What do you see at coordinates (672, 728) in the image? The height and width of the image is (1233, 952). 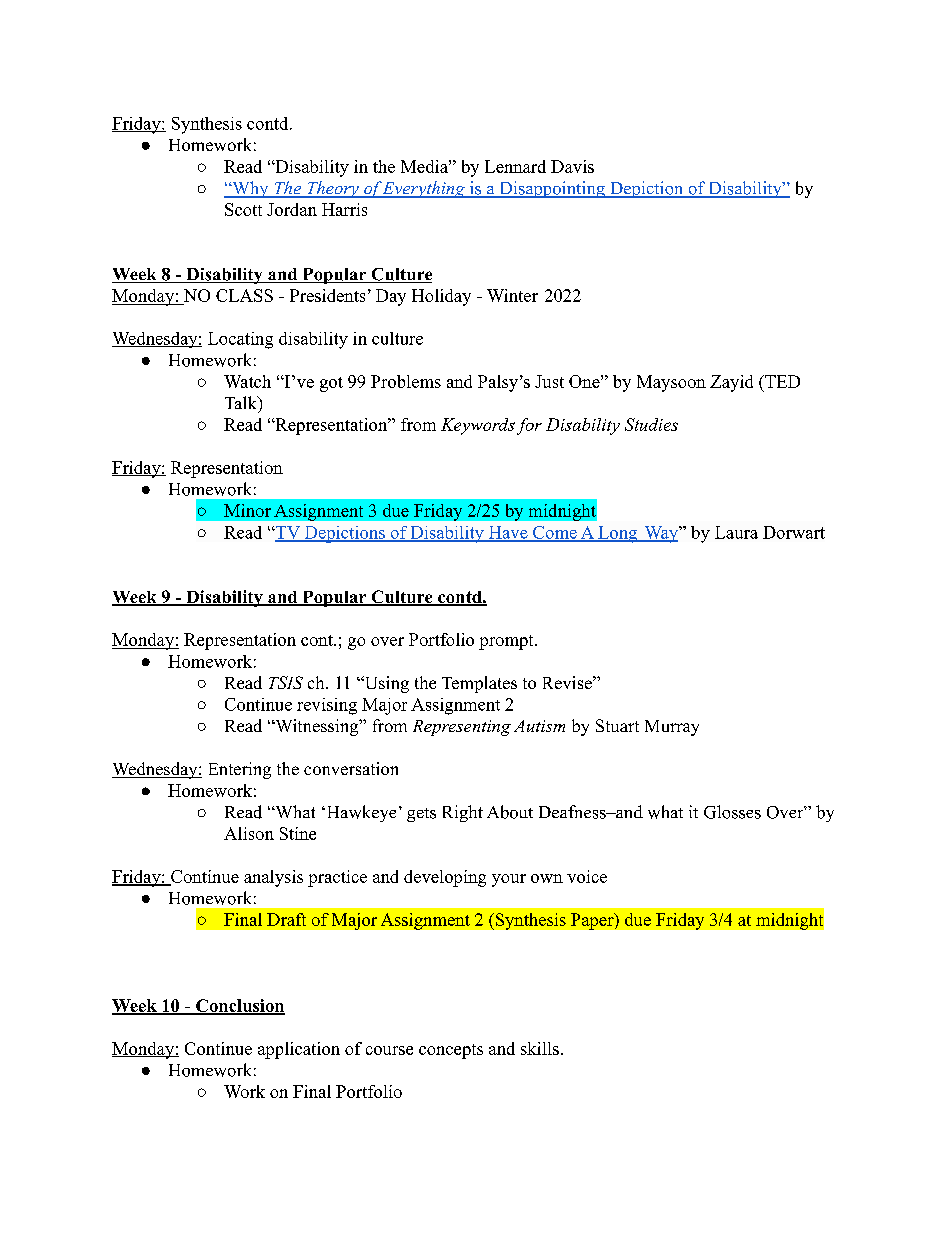 I see `Murray` at bounding box center [672, 728].
